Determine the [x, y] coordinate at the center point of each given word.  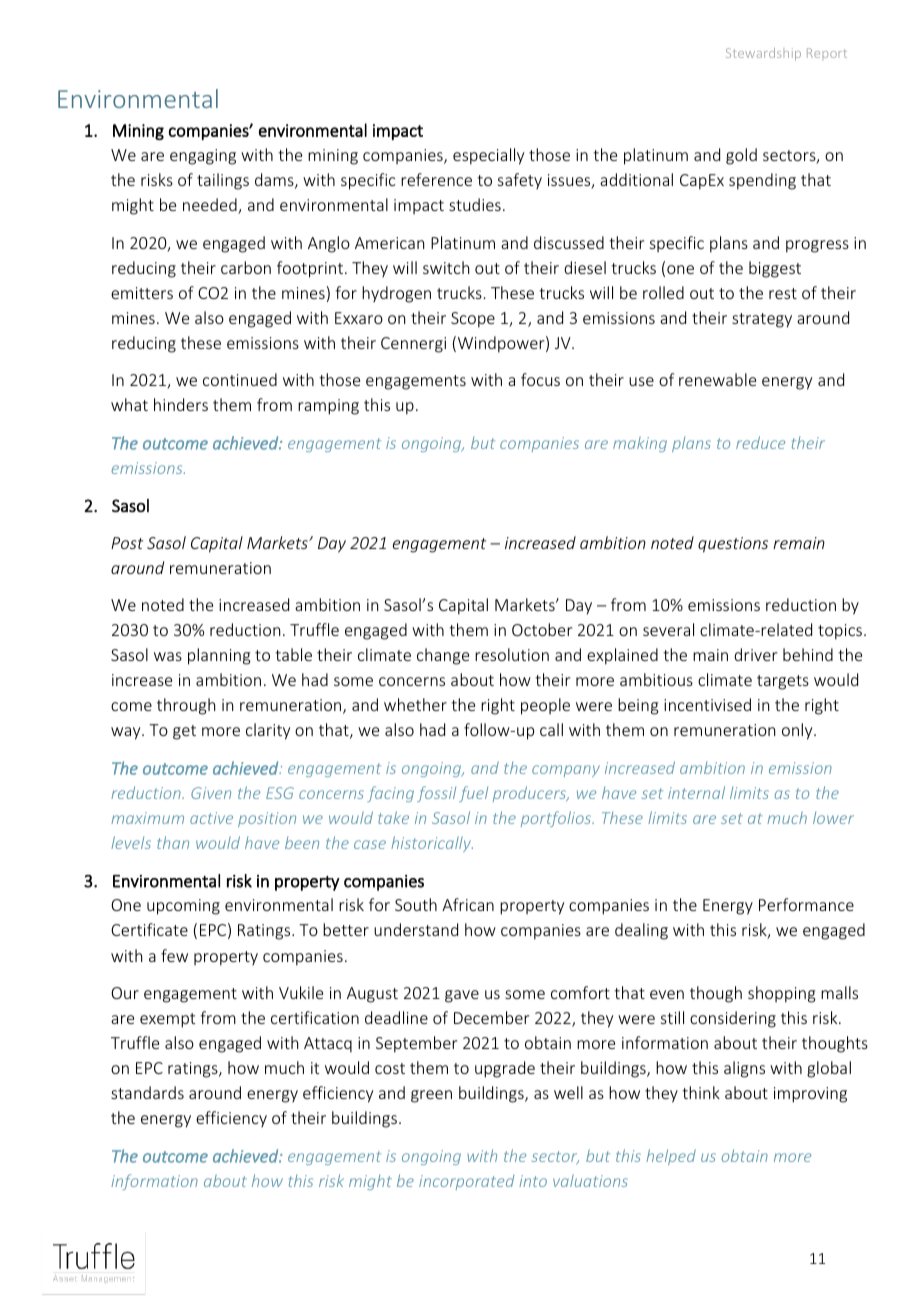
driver [755, 654]
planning [219, 656]
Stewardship [763, 54]
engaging [203, 157]
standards [147, 1092]
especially [488, 156]
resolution [512, 654]
